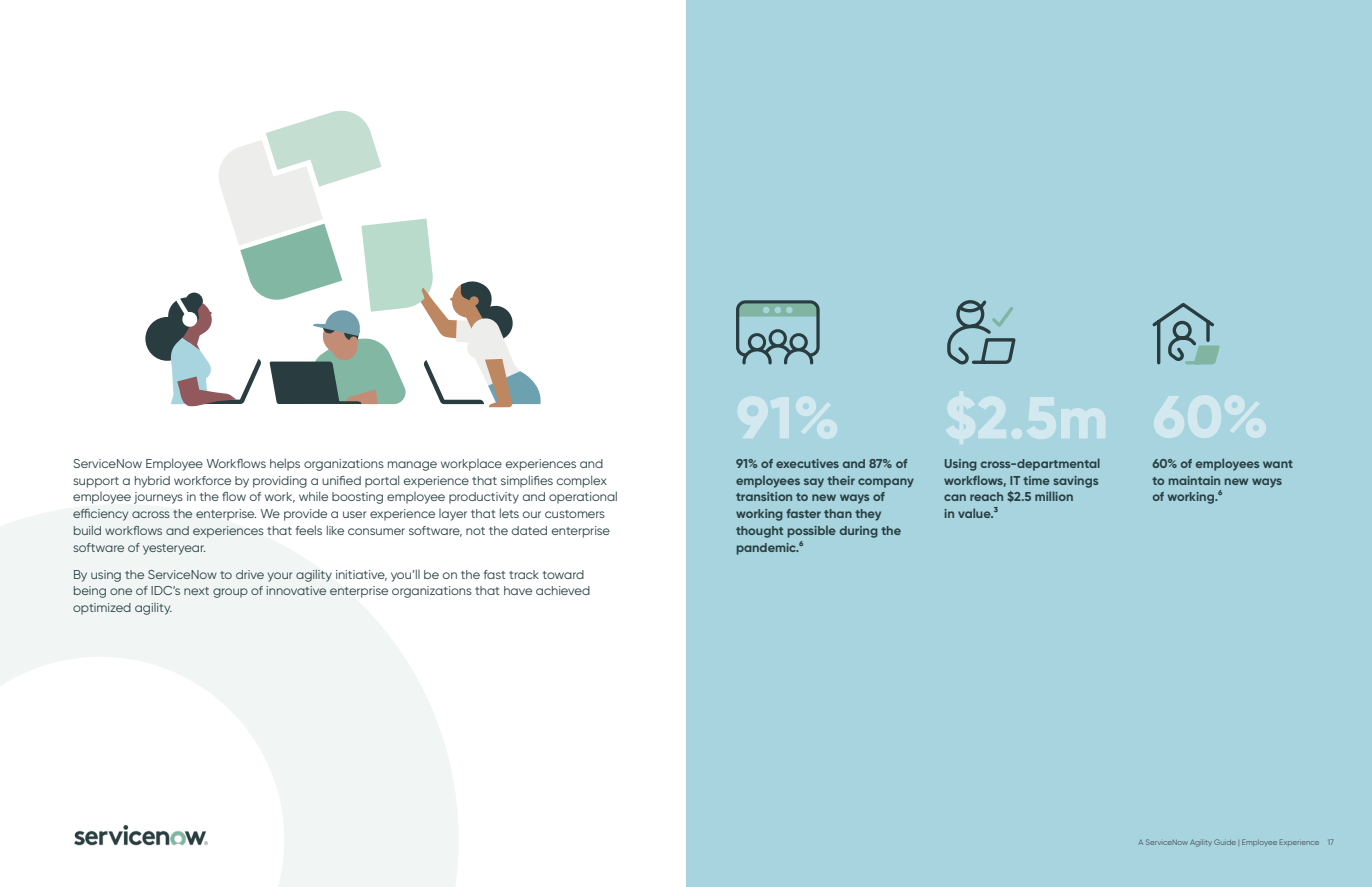 The image size is (1372, 887). I want to click on have, so click(518, 590).
